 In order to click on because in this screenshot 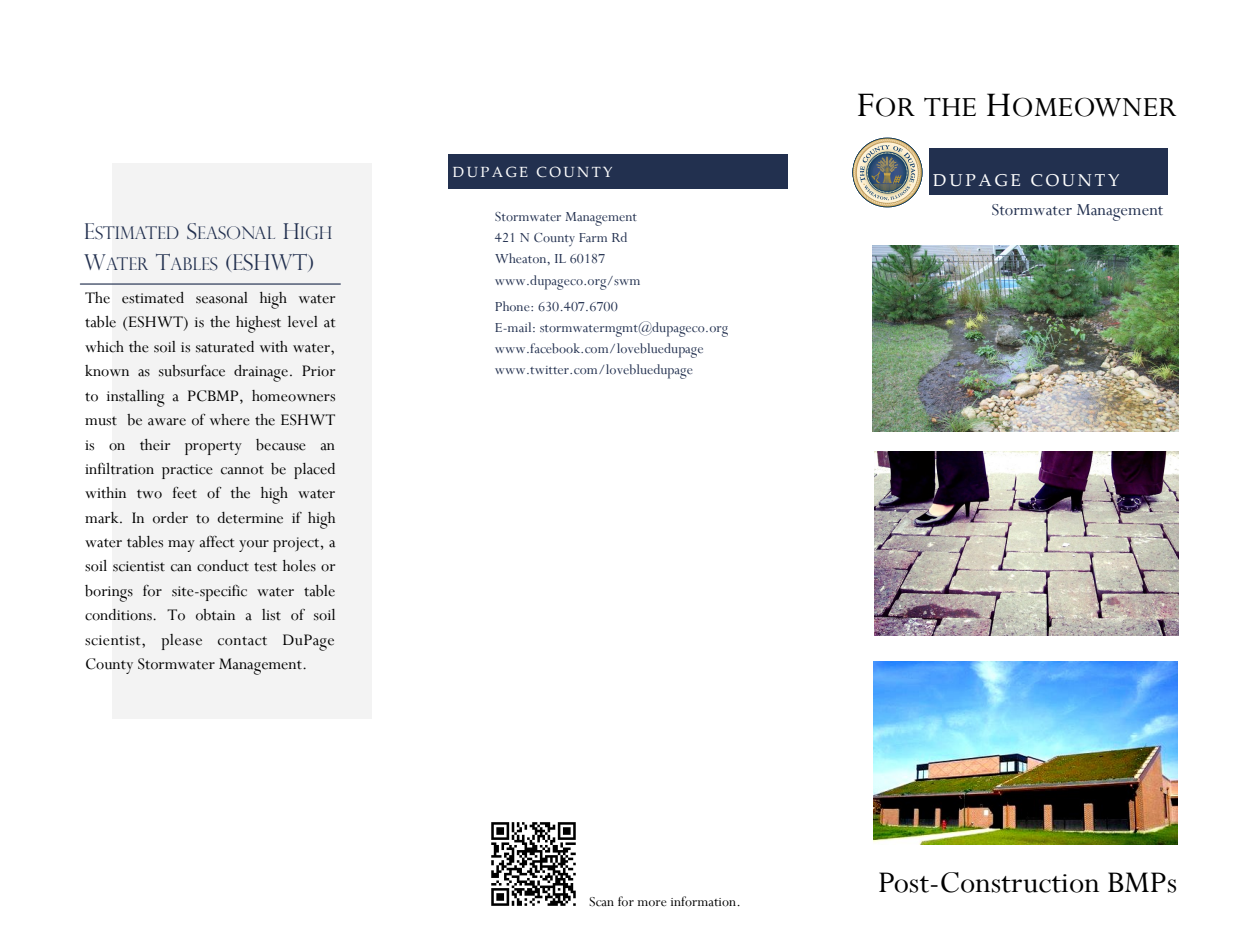, I will do `click(281, 445)`.
